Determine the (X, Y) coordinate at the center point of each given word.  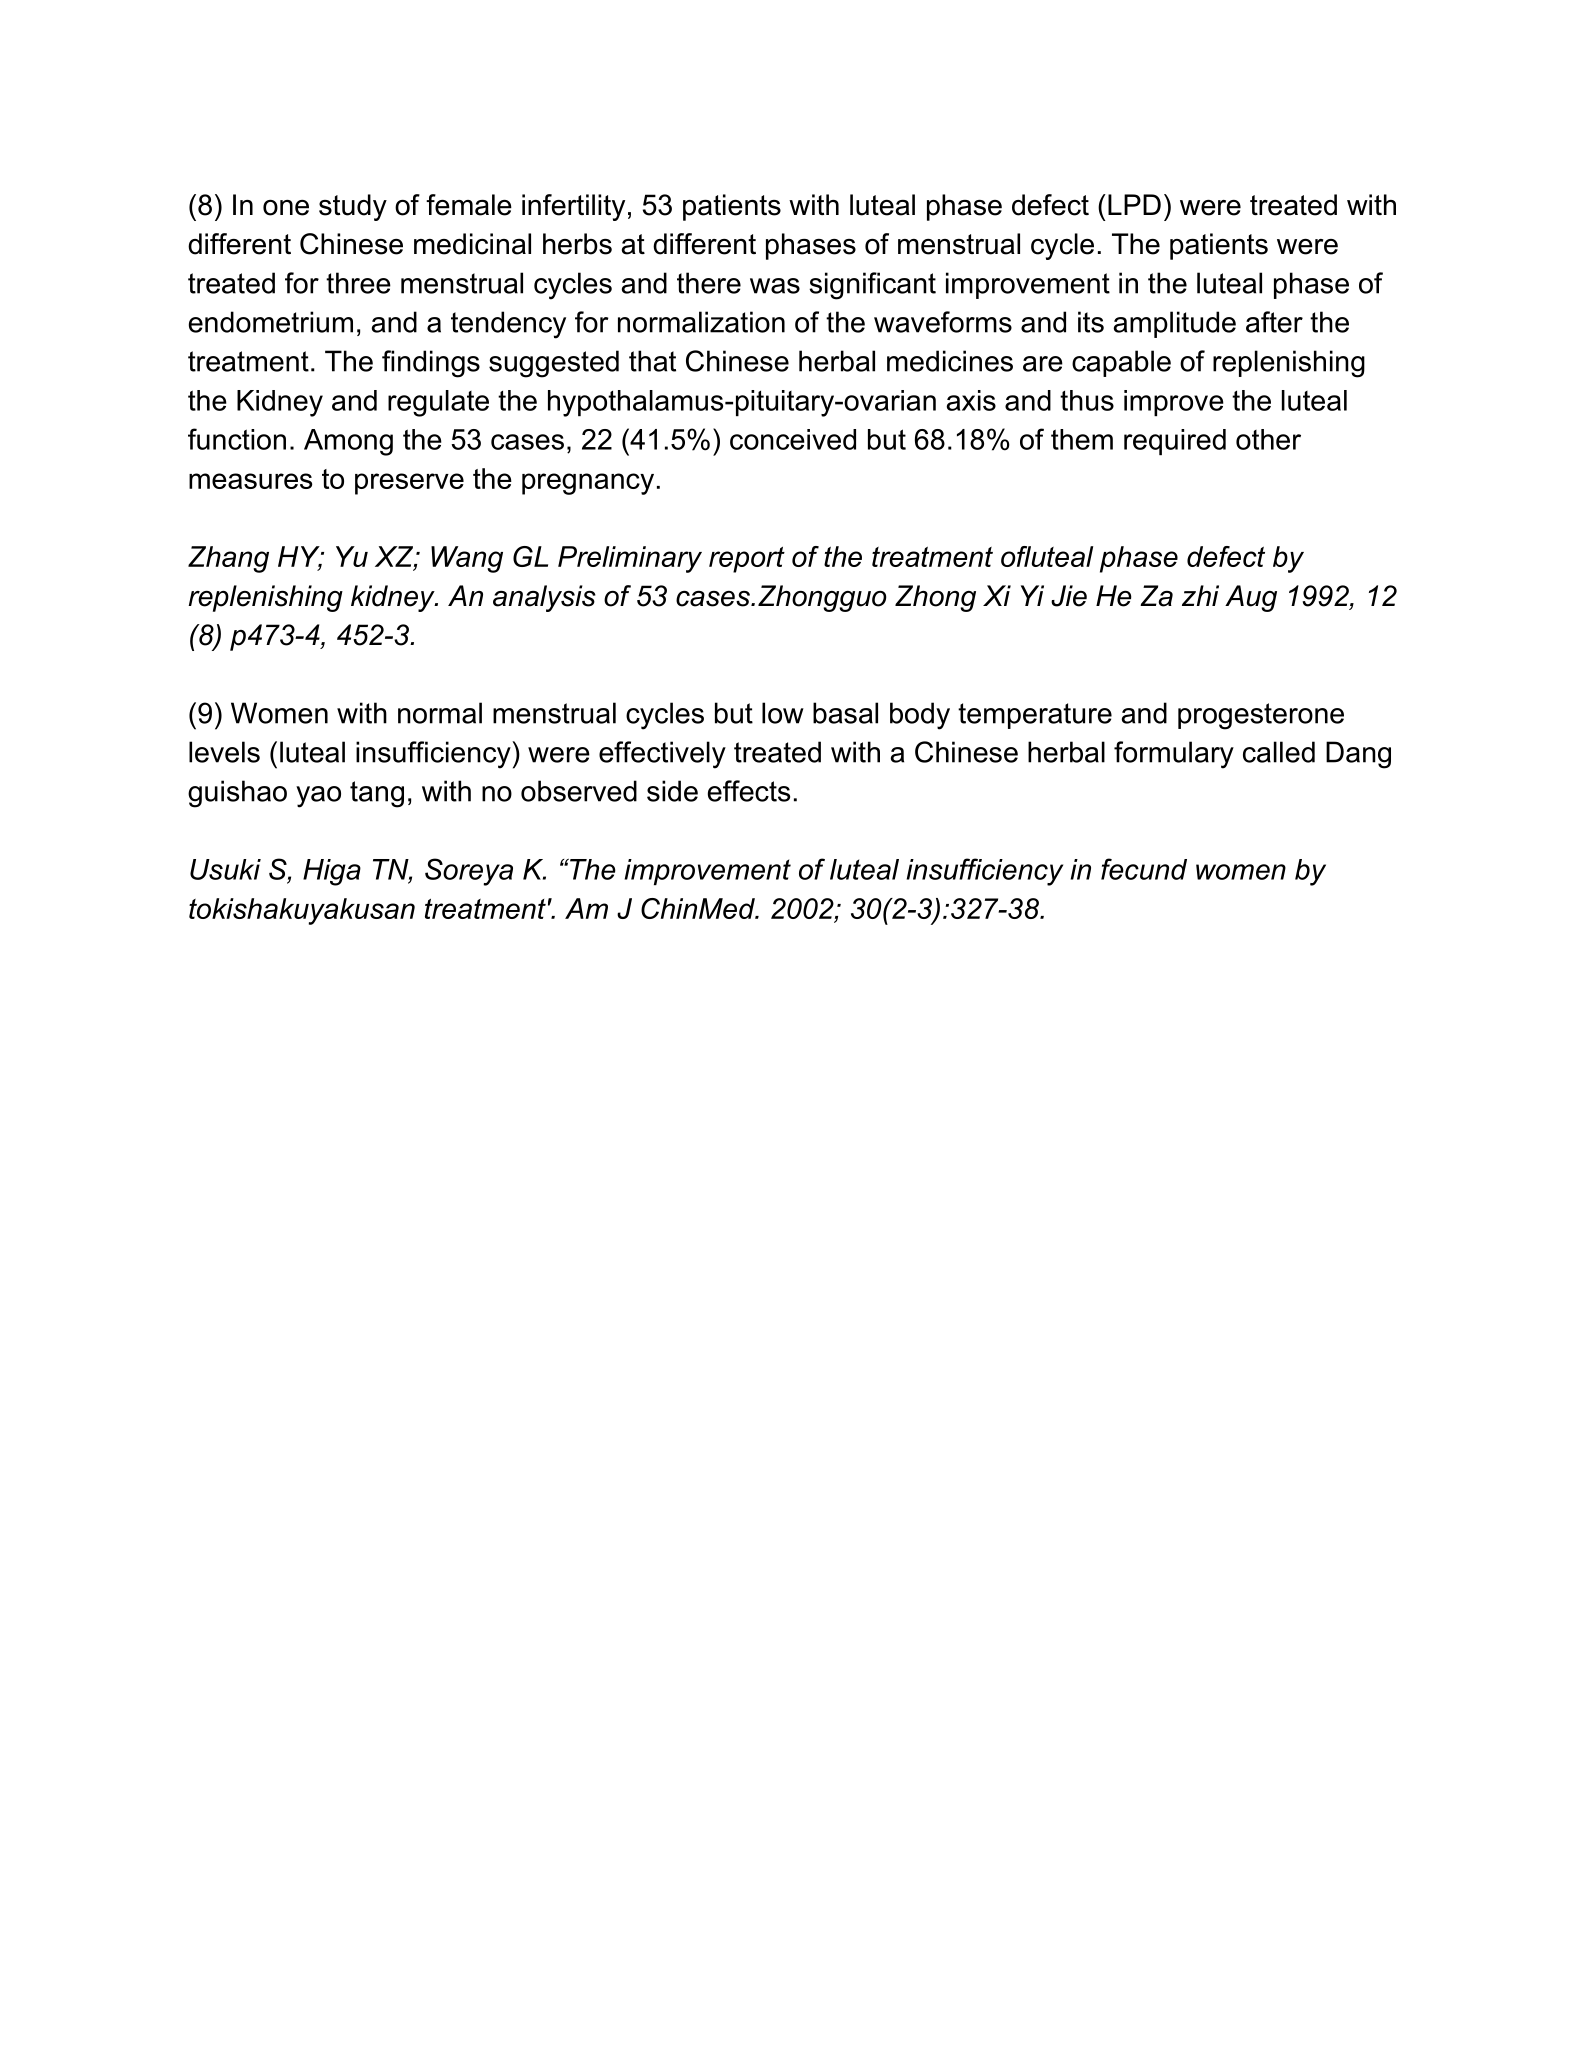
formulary (1174, 755)
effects (749, 791)
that (652, 361)
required (1175, 442)
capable (1121, 363)
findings (431, 364)
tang (377, 794)
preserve (409, 484)
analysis (544, 598)
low (783, 713)
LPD (1134, 204)
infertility (573, 207)
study (353, 207)
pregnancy (588, 484)
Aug (1251, 598)
